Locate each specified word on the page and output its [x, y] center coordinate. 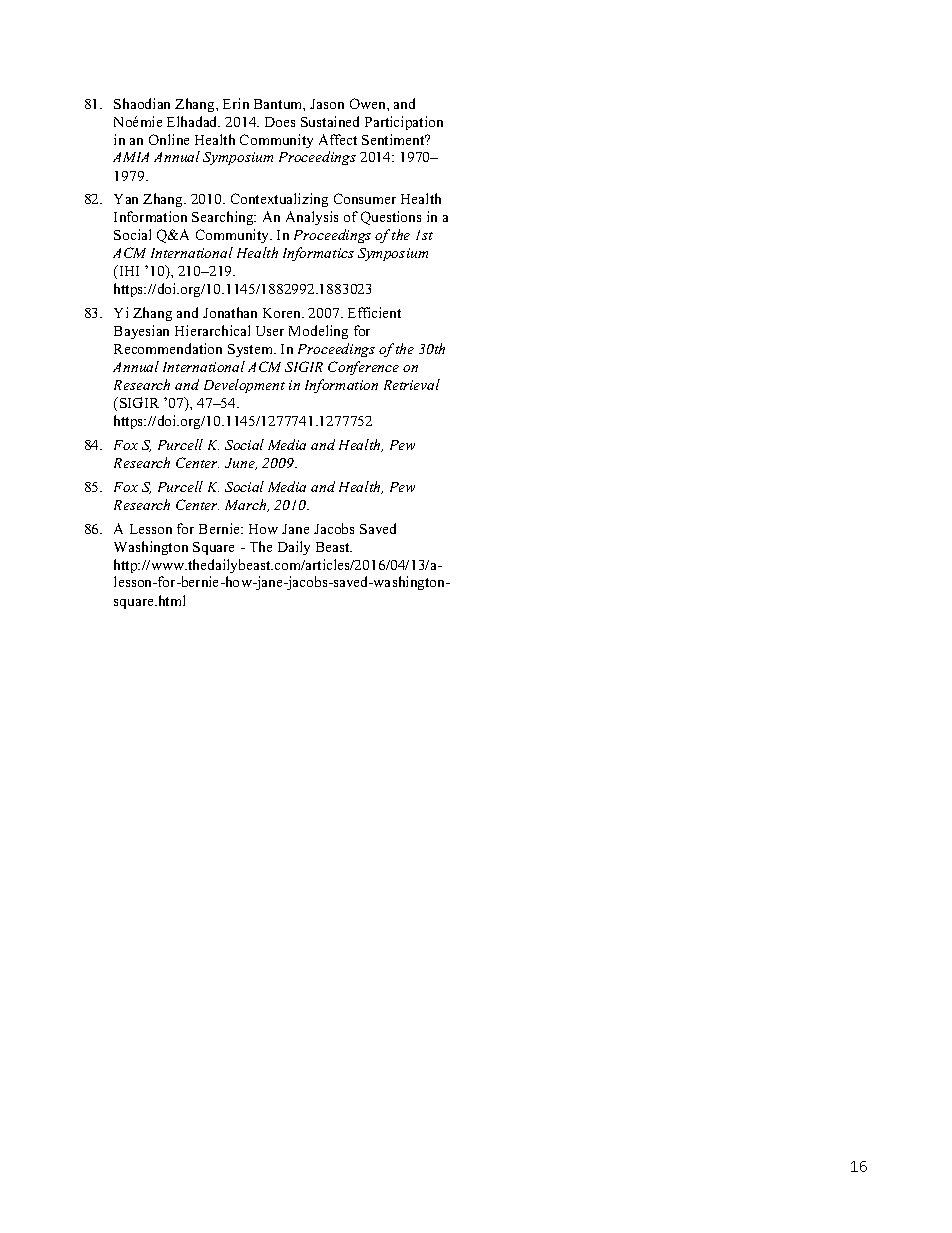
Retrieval [412, 384]
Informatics [318, 254]
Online [169, 139]
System [252, 350]
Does [280, 122]
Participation [404, 123]
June [241, 464]
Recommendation [168, 348]
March [247, 505]
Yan [126, 199]
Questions [391, 218]
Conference [363, 368]
